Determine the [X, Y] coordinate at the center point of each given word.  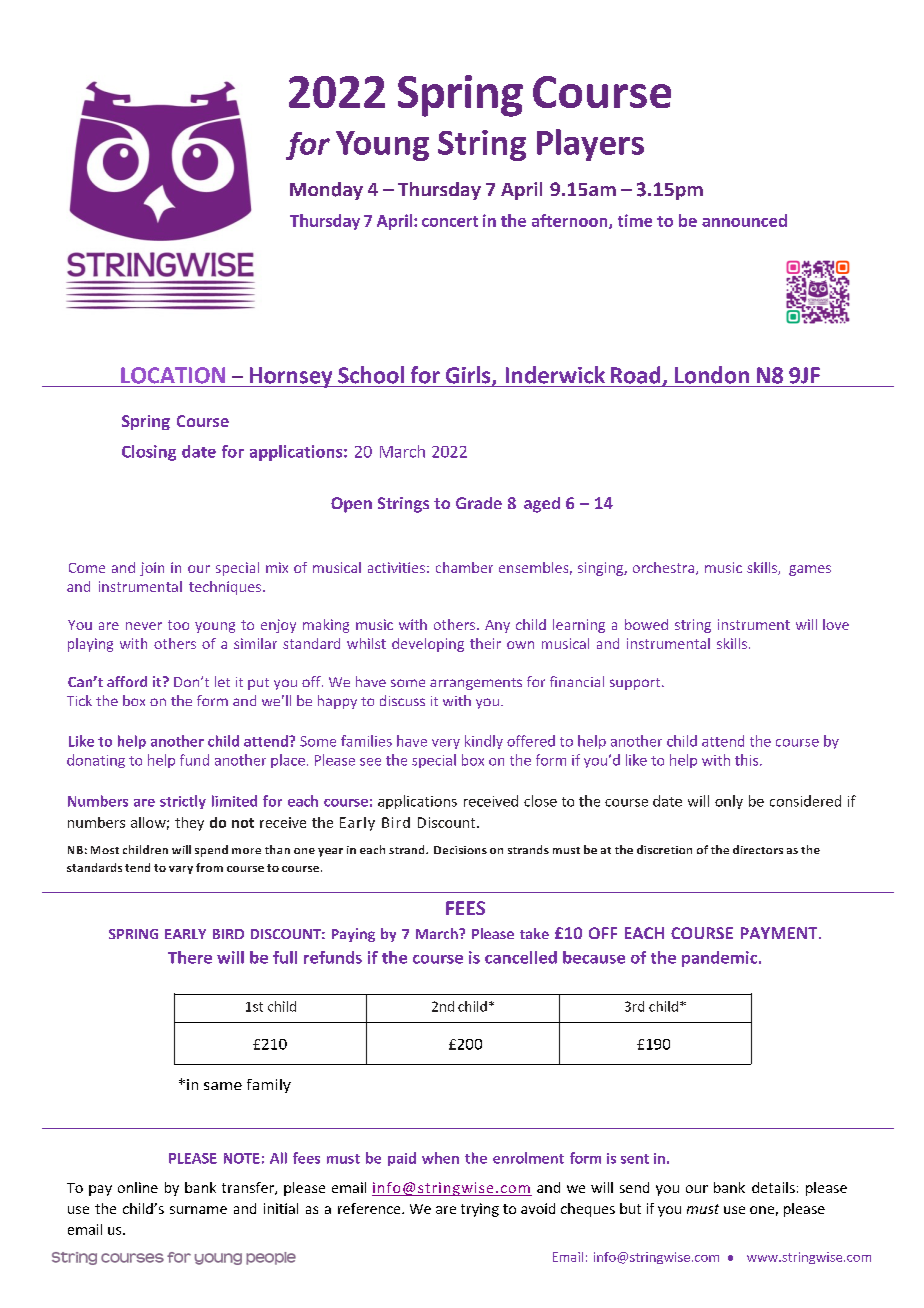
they [189, 824]
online [138, 1187]
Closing [149, 453]
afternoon [571, 221]
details [773, 1187]
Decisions [460, 850]
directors [758, 849]
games [810, 570]
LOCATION [173, 375]
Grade [479, 503]
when [440, 1158]
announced [744, 220]
